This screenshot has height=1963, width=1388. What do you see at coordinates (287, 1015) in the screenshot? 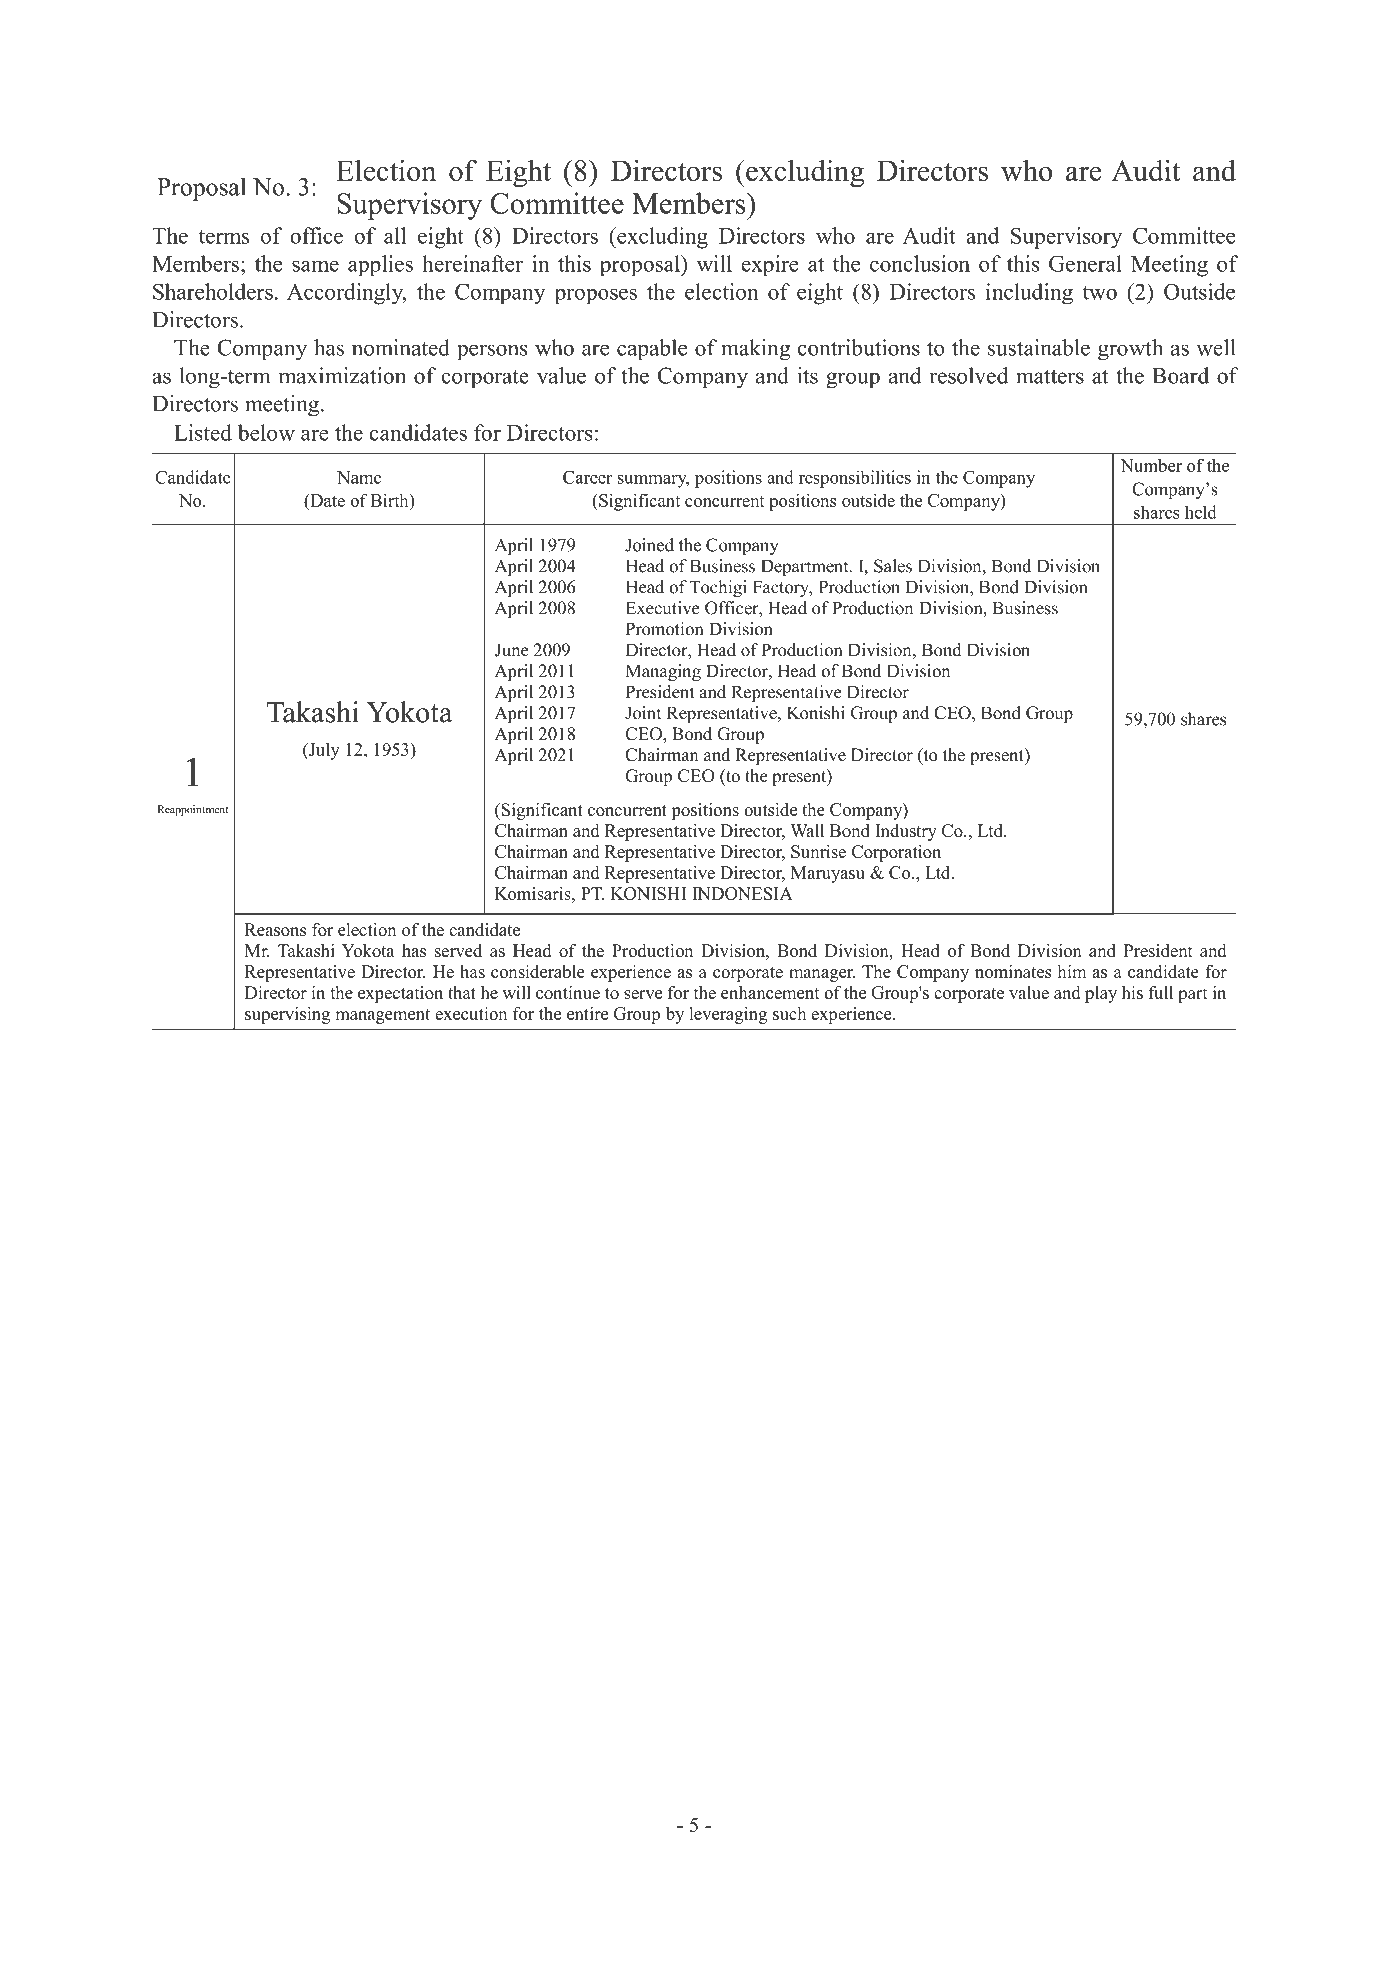
I see `supervising` at bounding box center [287, 1015].
